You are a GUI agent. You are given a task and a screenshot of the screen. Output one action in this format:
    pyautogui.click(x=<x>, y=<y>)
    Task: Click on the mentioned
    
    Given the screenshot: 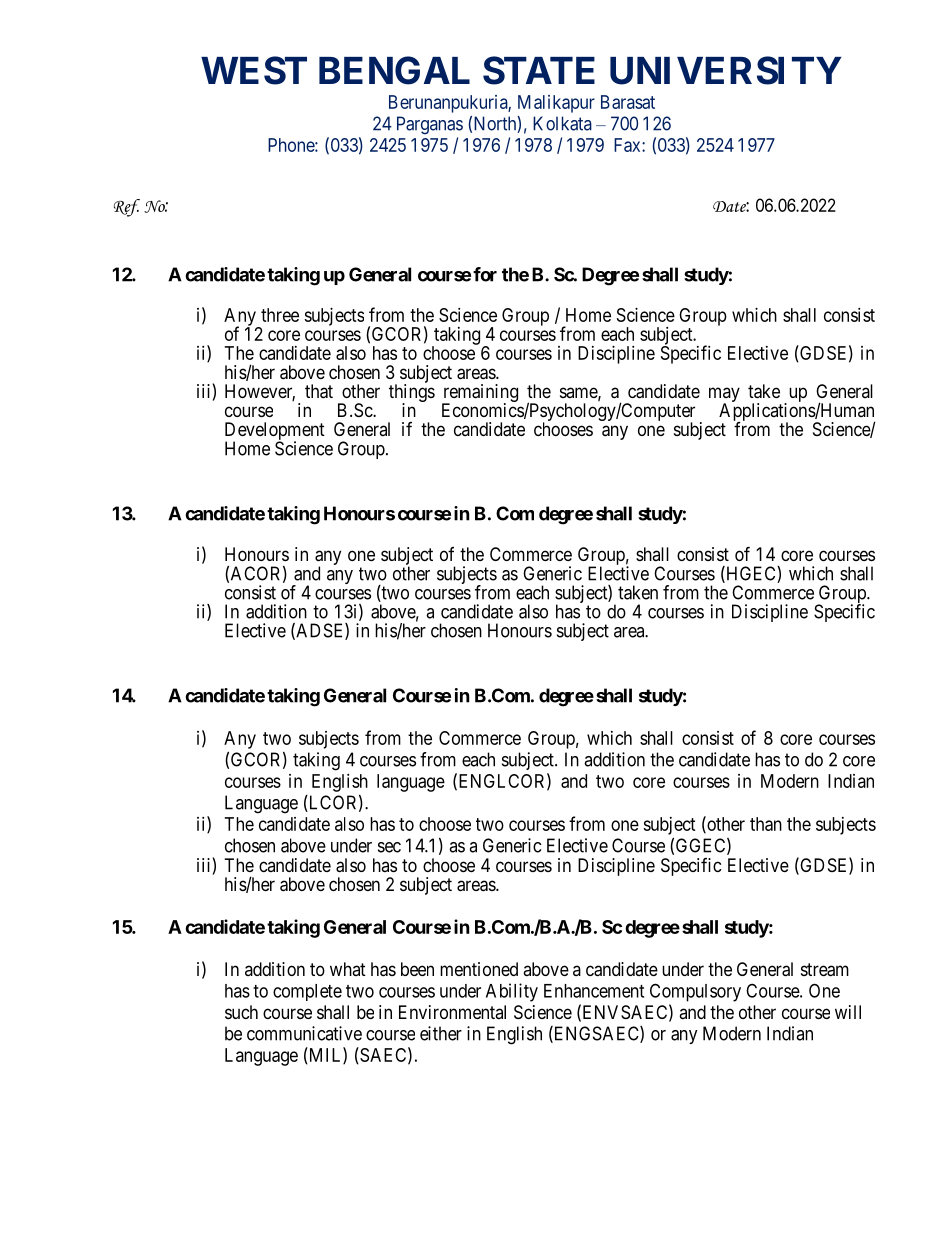 What is the action you would take?
    pyautogui.click(x=479, y=969)
